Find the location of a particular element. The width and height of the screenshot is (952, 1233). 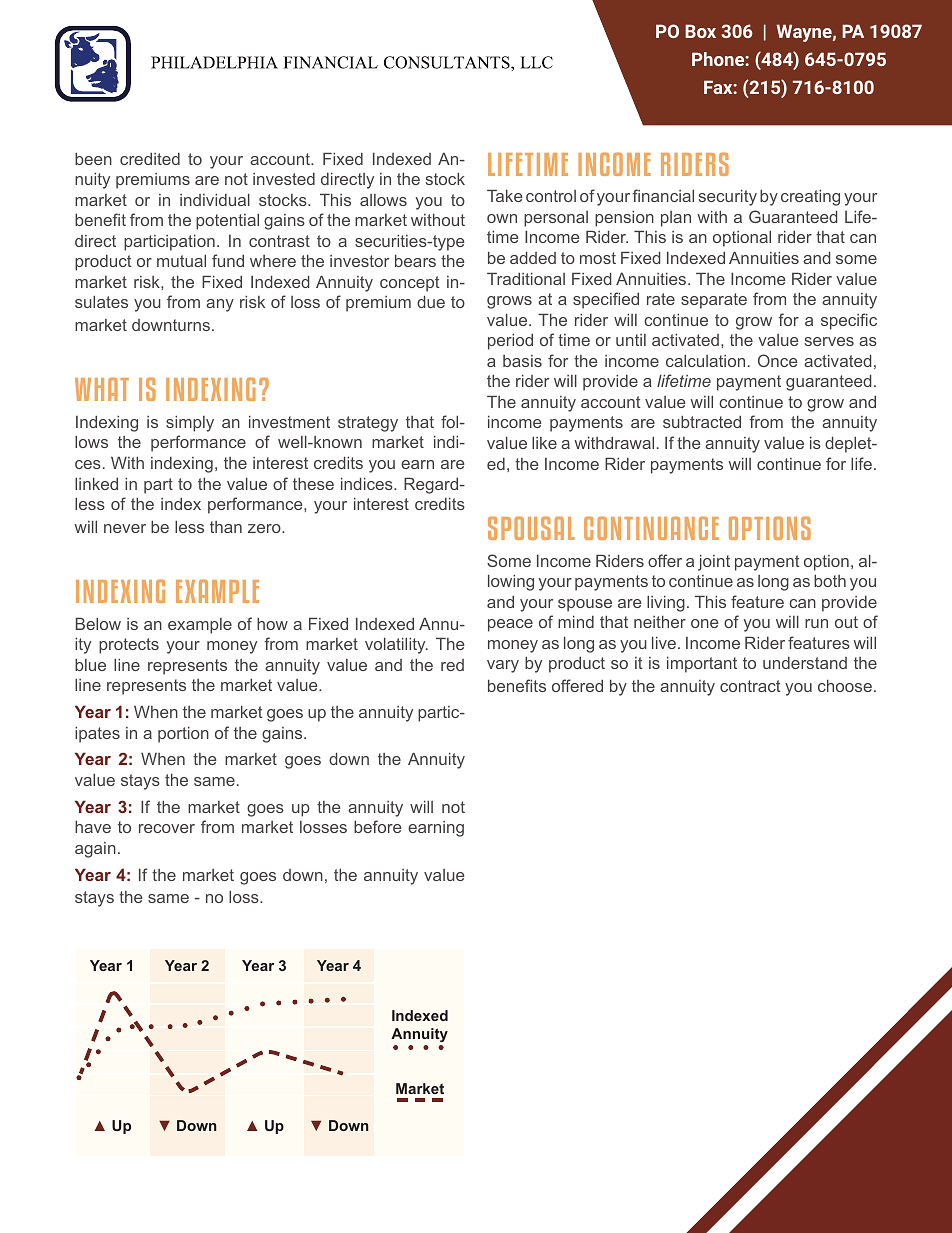

subtracted is located at coordinates (702, 422).
